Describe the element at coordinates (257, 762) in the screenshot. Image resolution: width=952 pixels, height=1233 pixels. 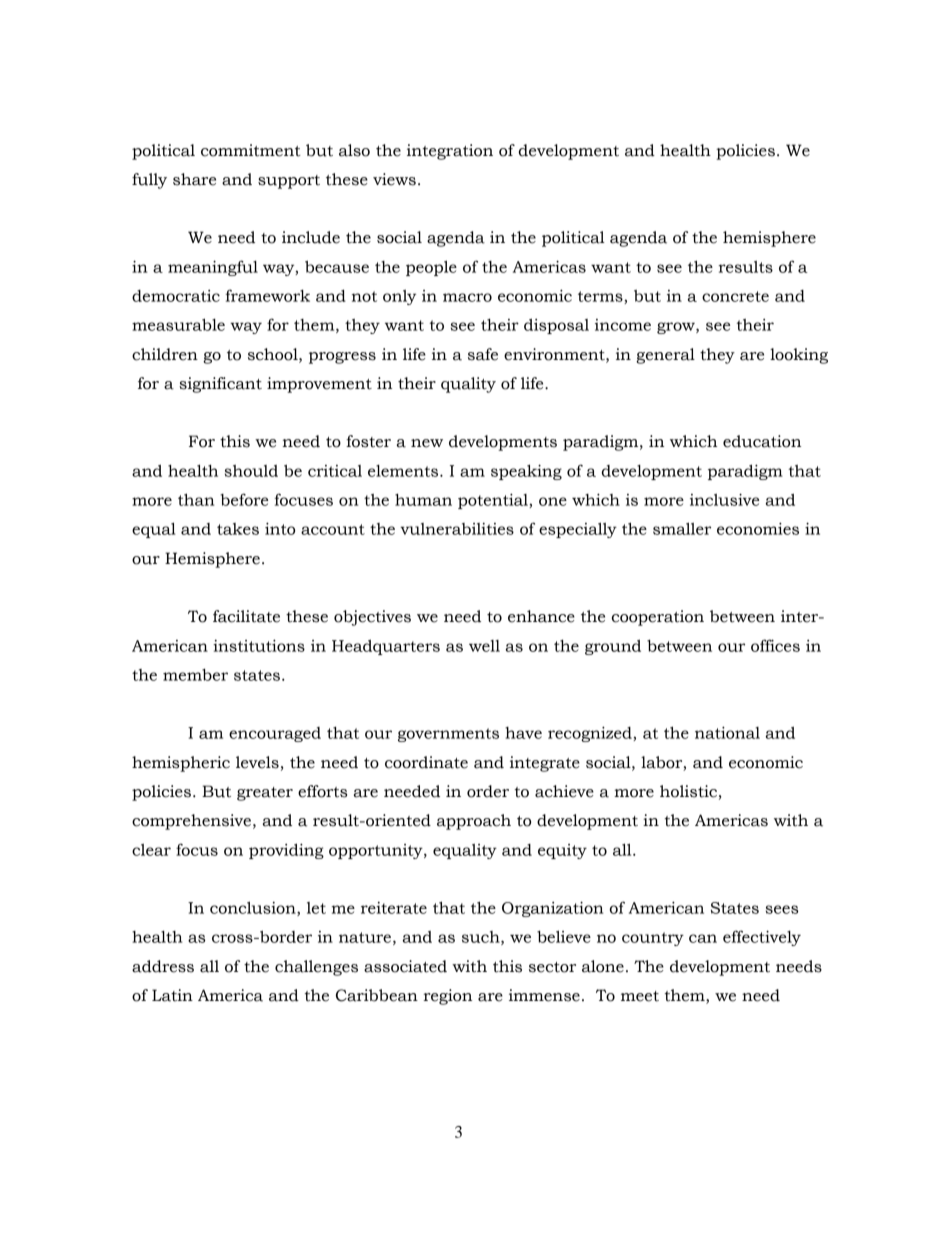
I see `levels` at that location.
